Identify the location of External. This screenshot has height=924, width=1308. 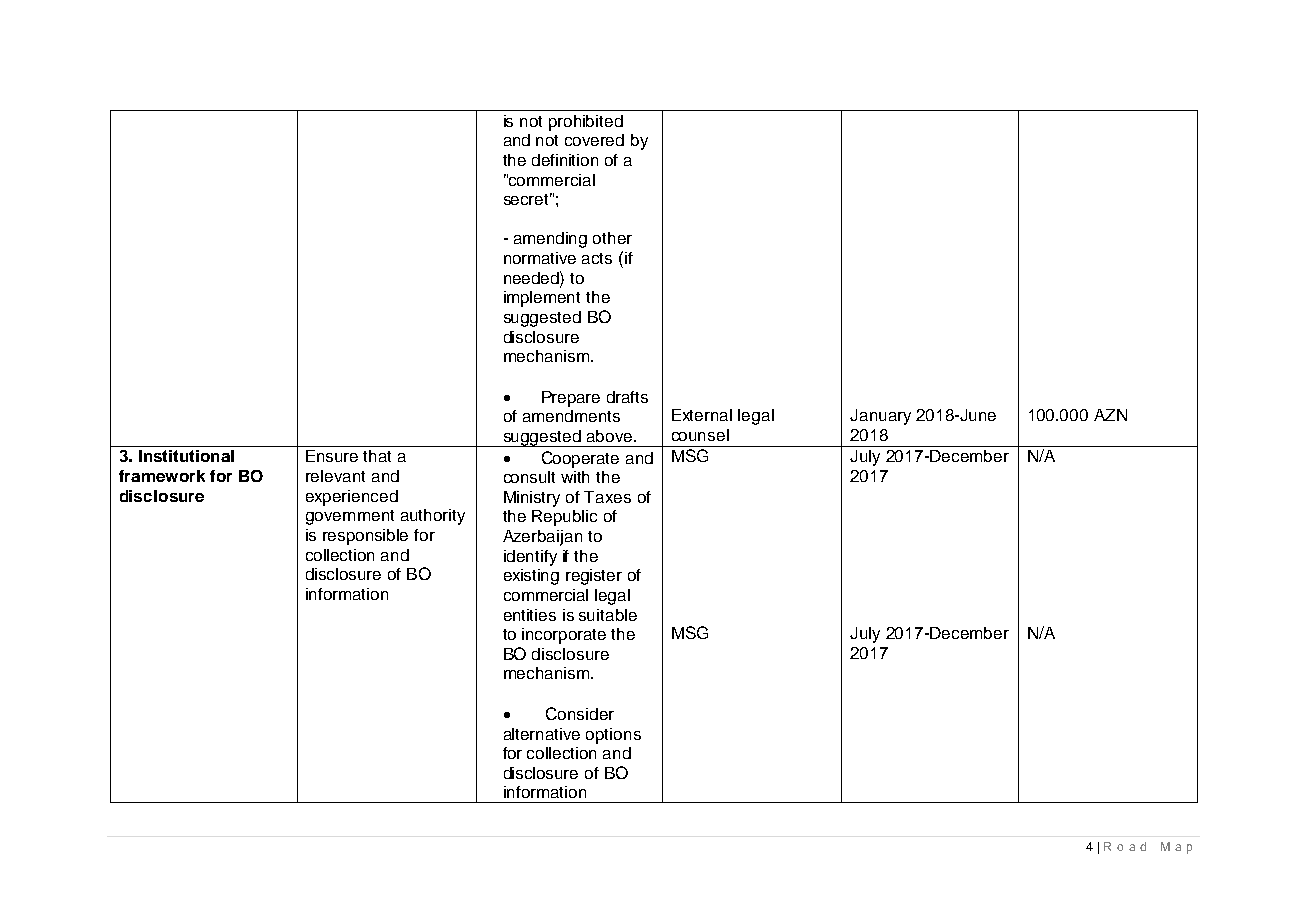
(702, 415).
